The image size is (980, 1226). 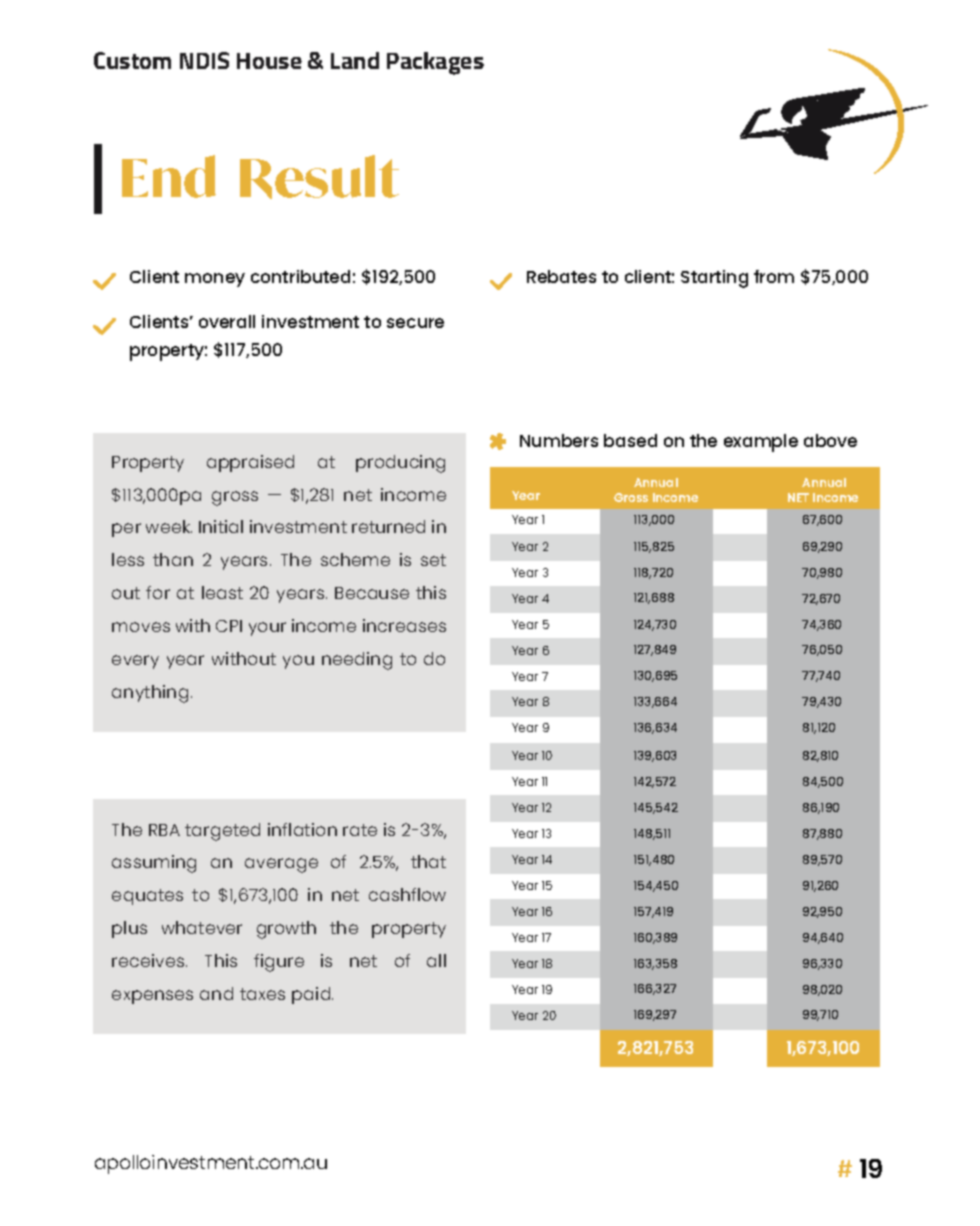 What do you see at coordinates (761, 443) in the screenshot?
I see `example` at bounding box center [761, 443].
